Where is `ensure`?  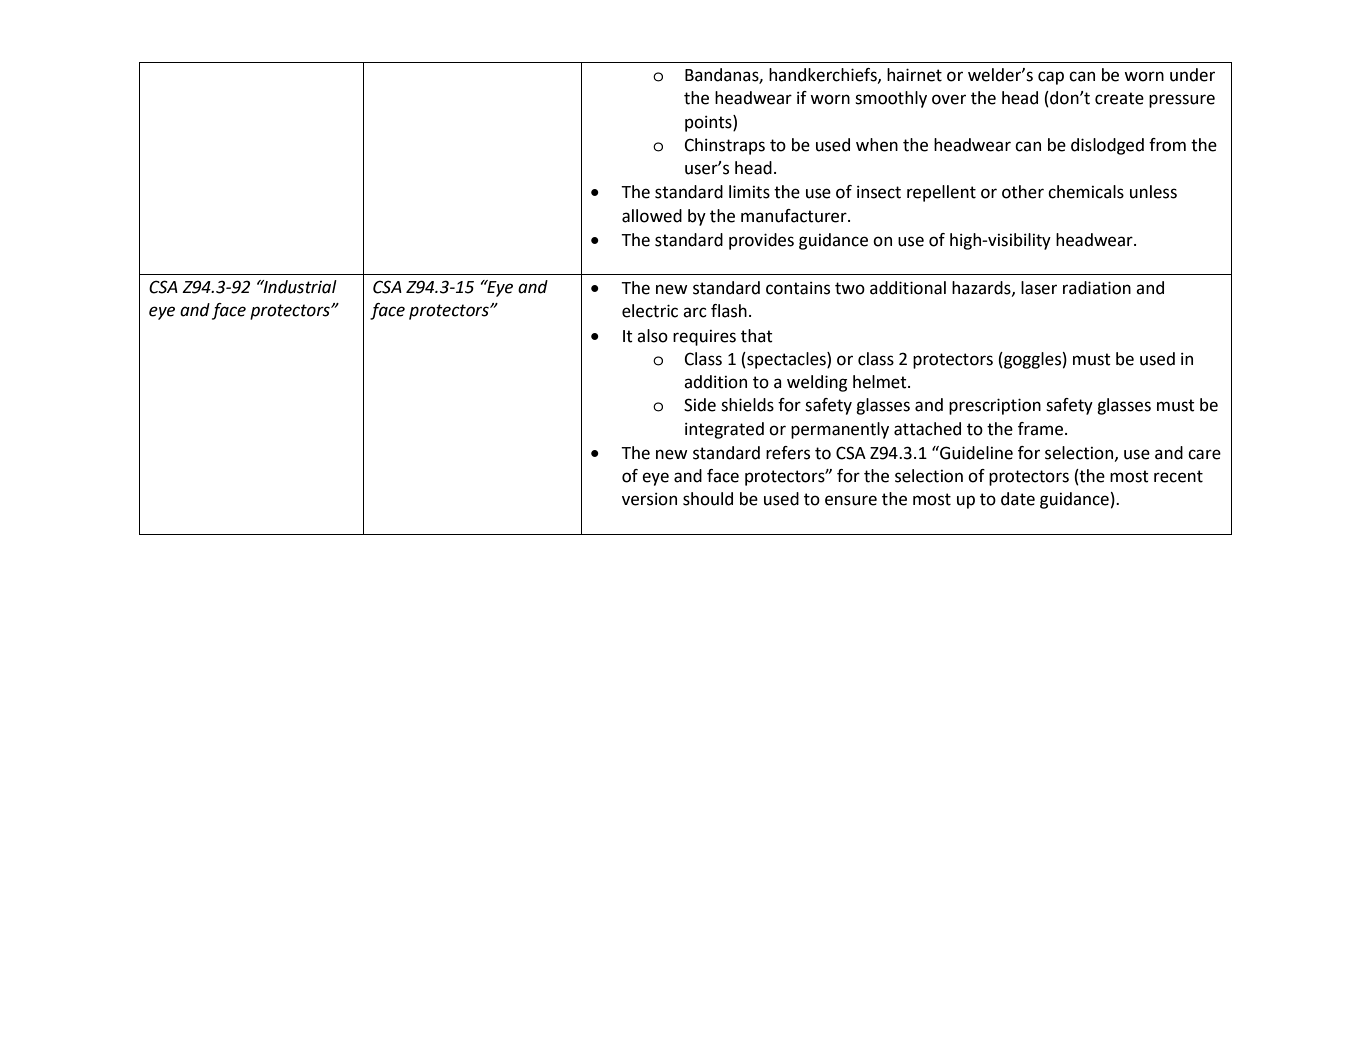 ensure is located at coordinates (851, 500).
